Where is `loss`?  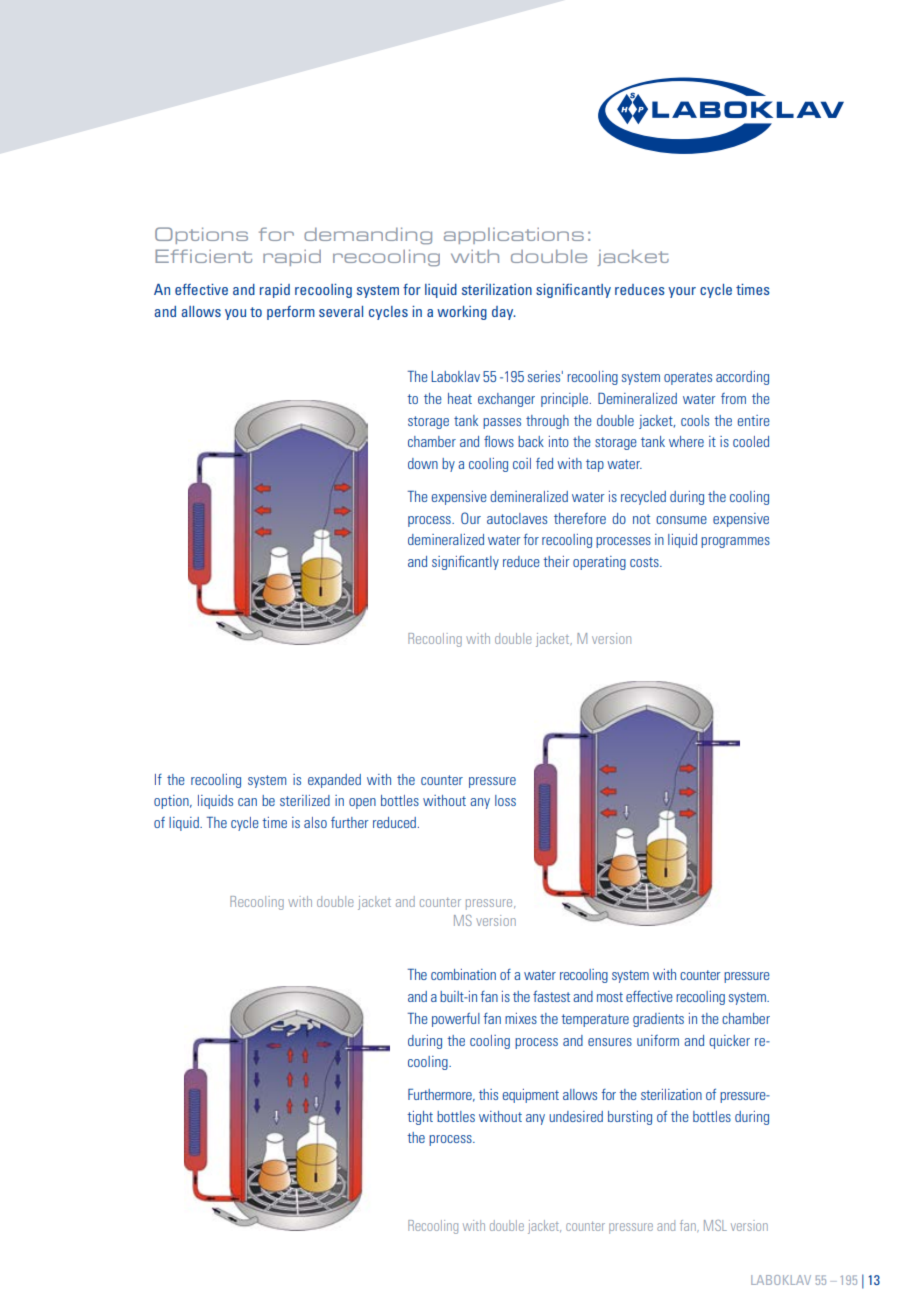 loss is located at coordinates (505, 800).
